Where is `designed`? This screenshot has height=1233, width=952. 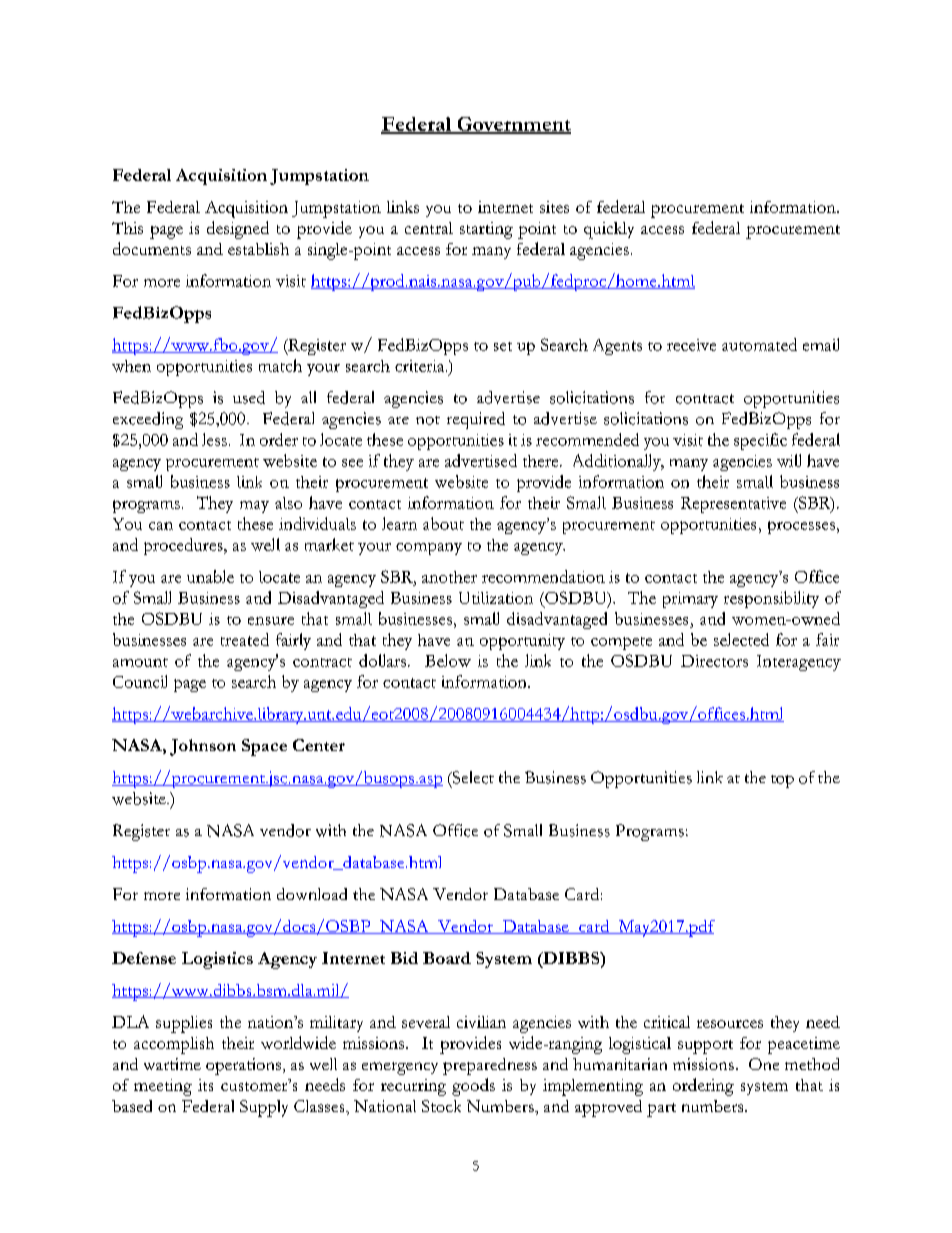
designed is located at coordinates (238, 230).
